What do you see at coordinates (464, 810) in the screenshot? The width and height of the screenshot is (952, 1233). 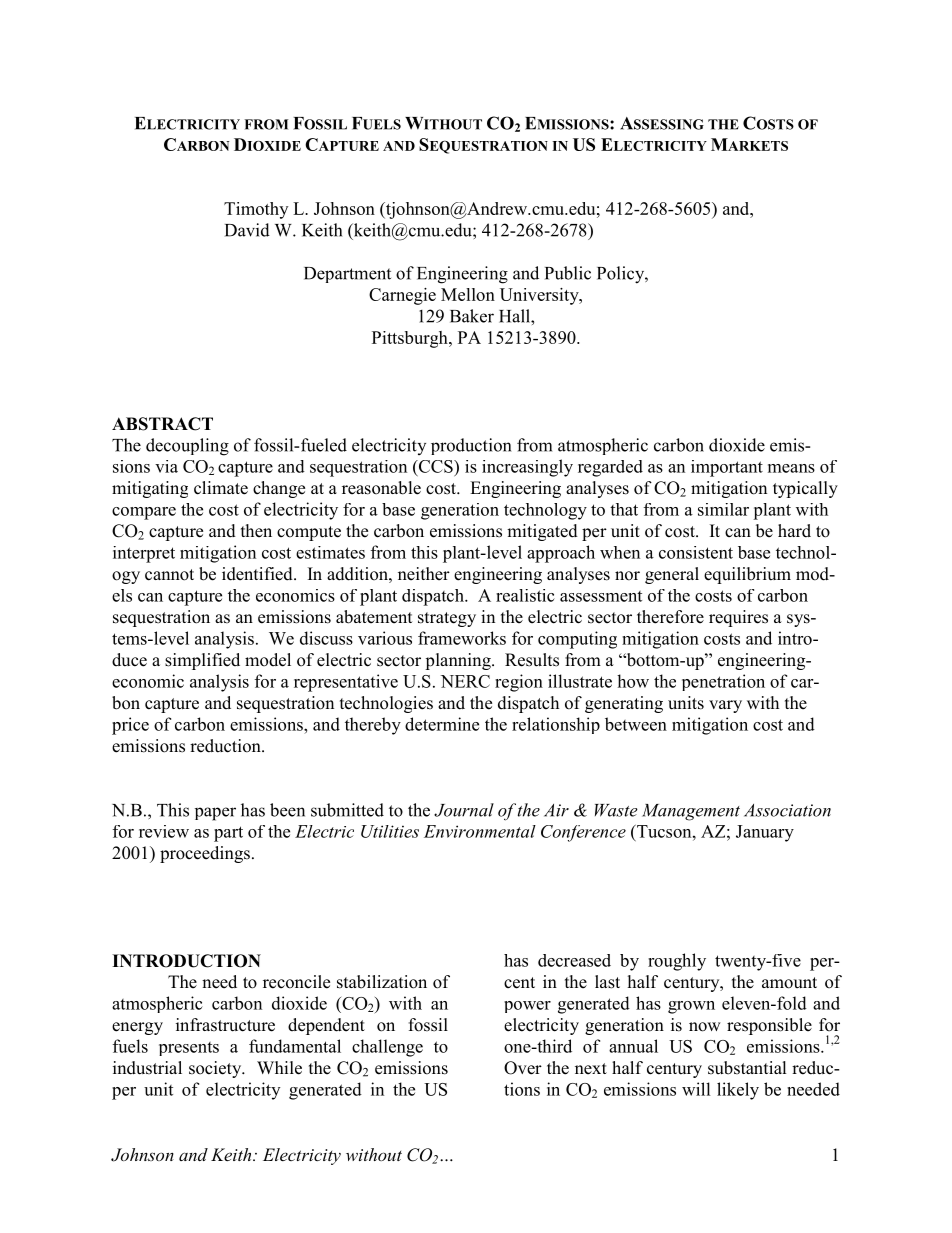 I see `Journal` at bounding box center [464, 810].
